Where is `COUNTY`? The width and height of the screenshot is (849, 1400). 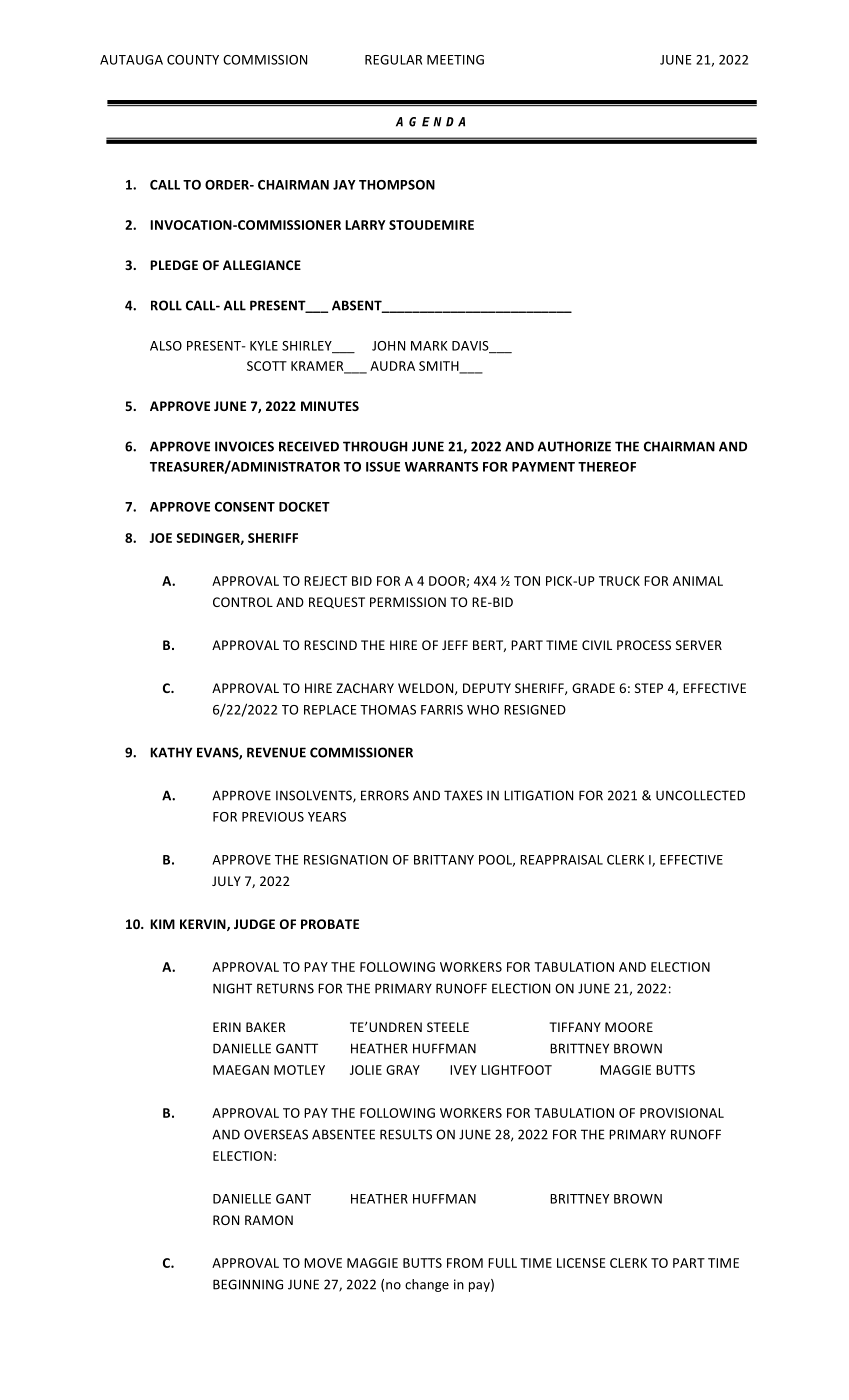 COUNTY is located at coordinates (193, 60).
